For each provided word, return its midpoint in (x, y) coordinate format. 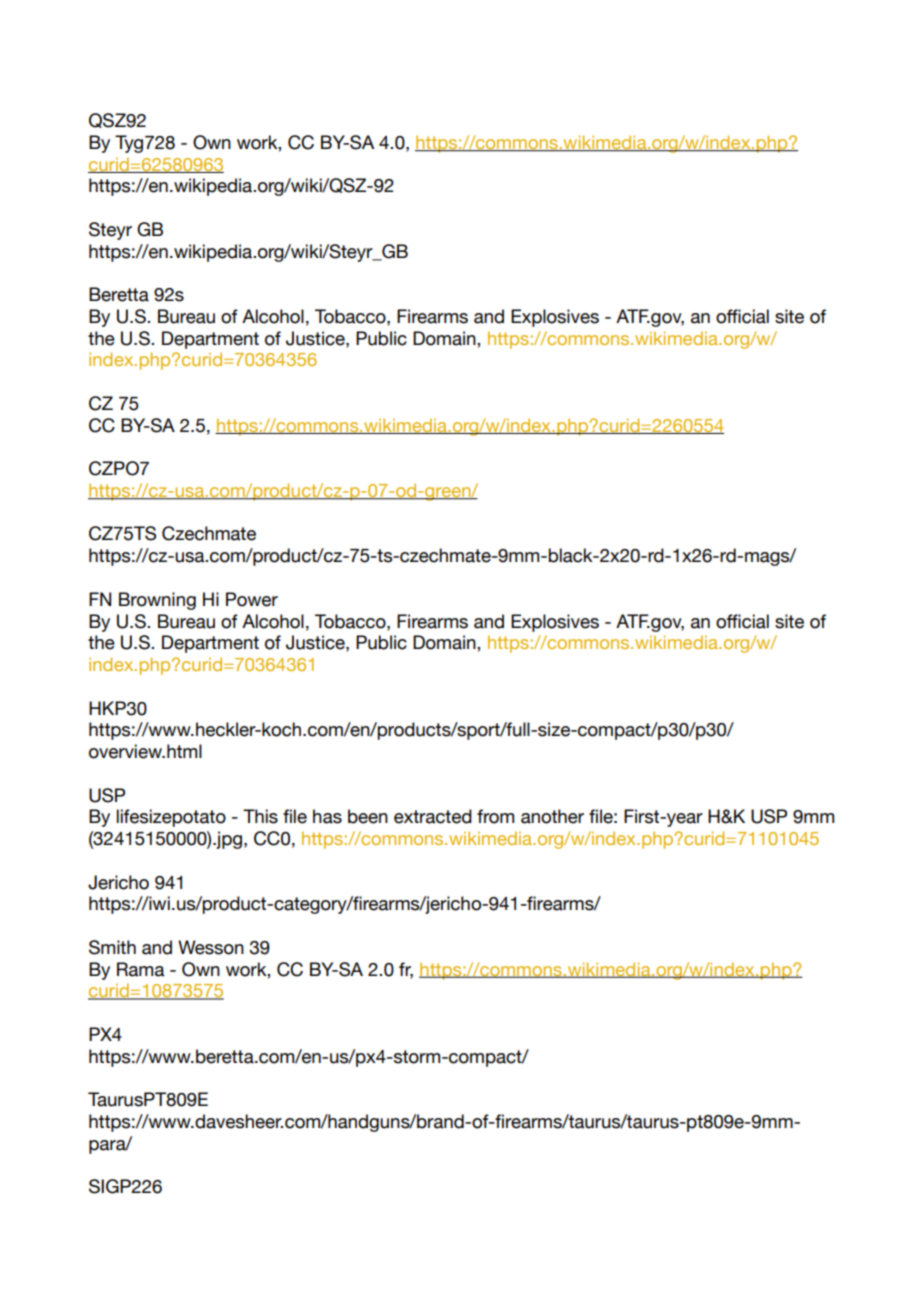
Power (252, 599)
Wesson (211, 947)
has (327, 816)
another (552, 816)
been (368, 816)
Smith (112, 947)
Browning (157, 601)
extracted (433, 816)
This (260, 816)
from (495, 816)
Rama (140, 969)
